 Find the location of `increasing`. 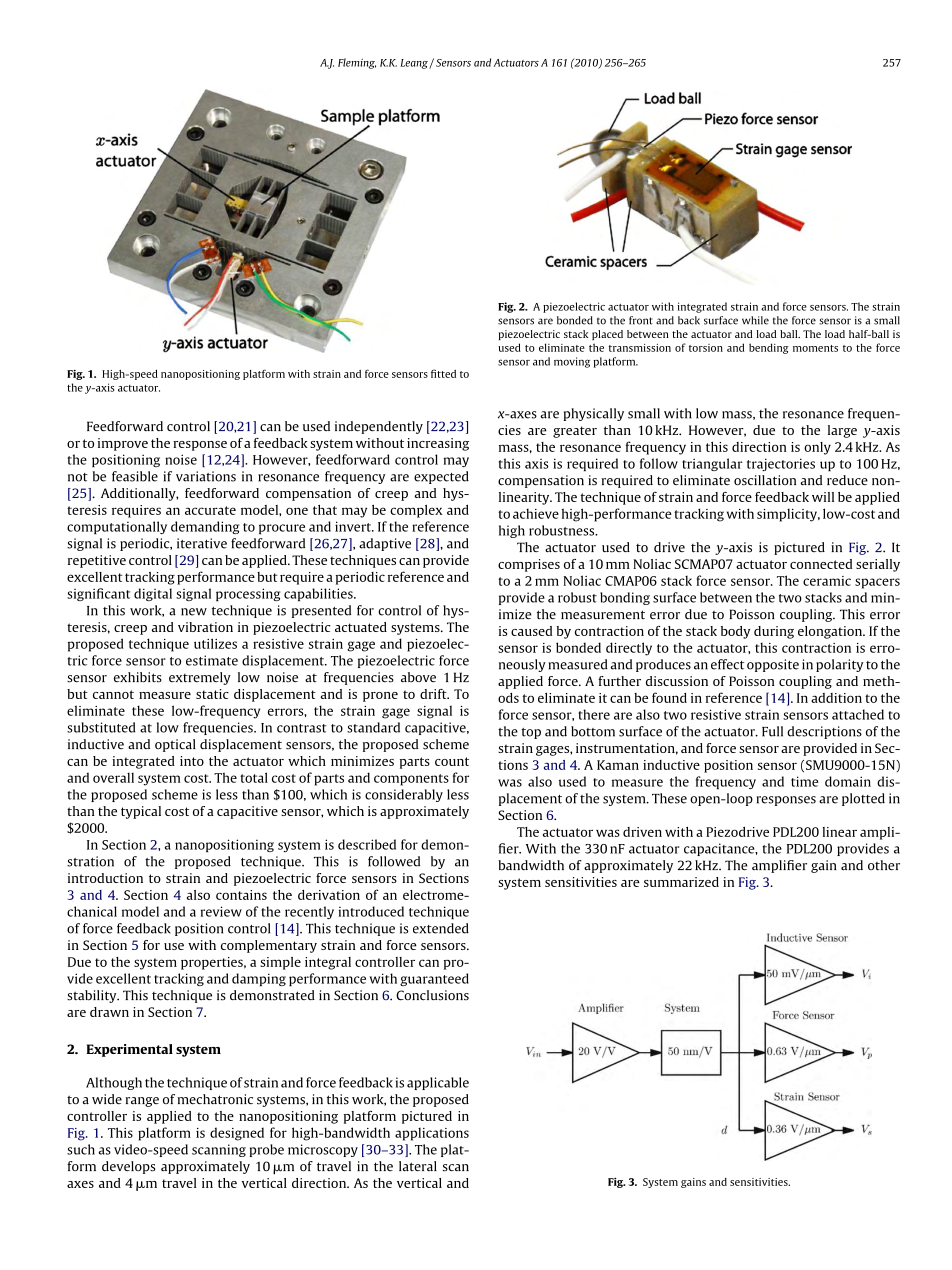

increasing is located at coordinates (438, 444).
